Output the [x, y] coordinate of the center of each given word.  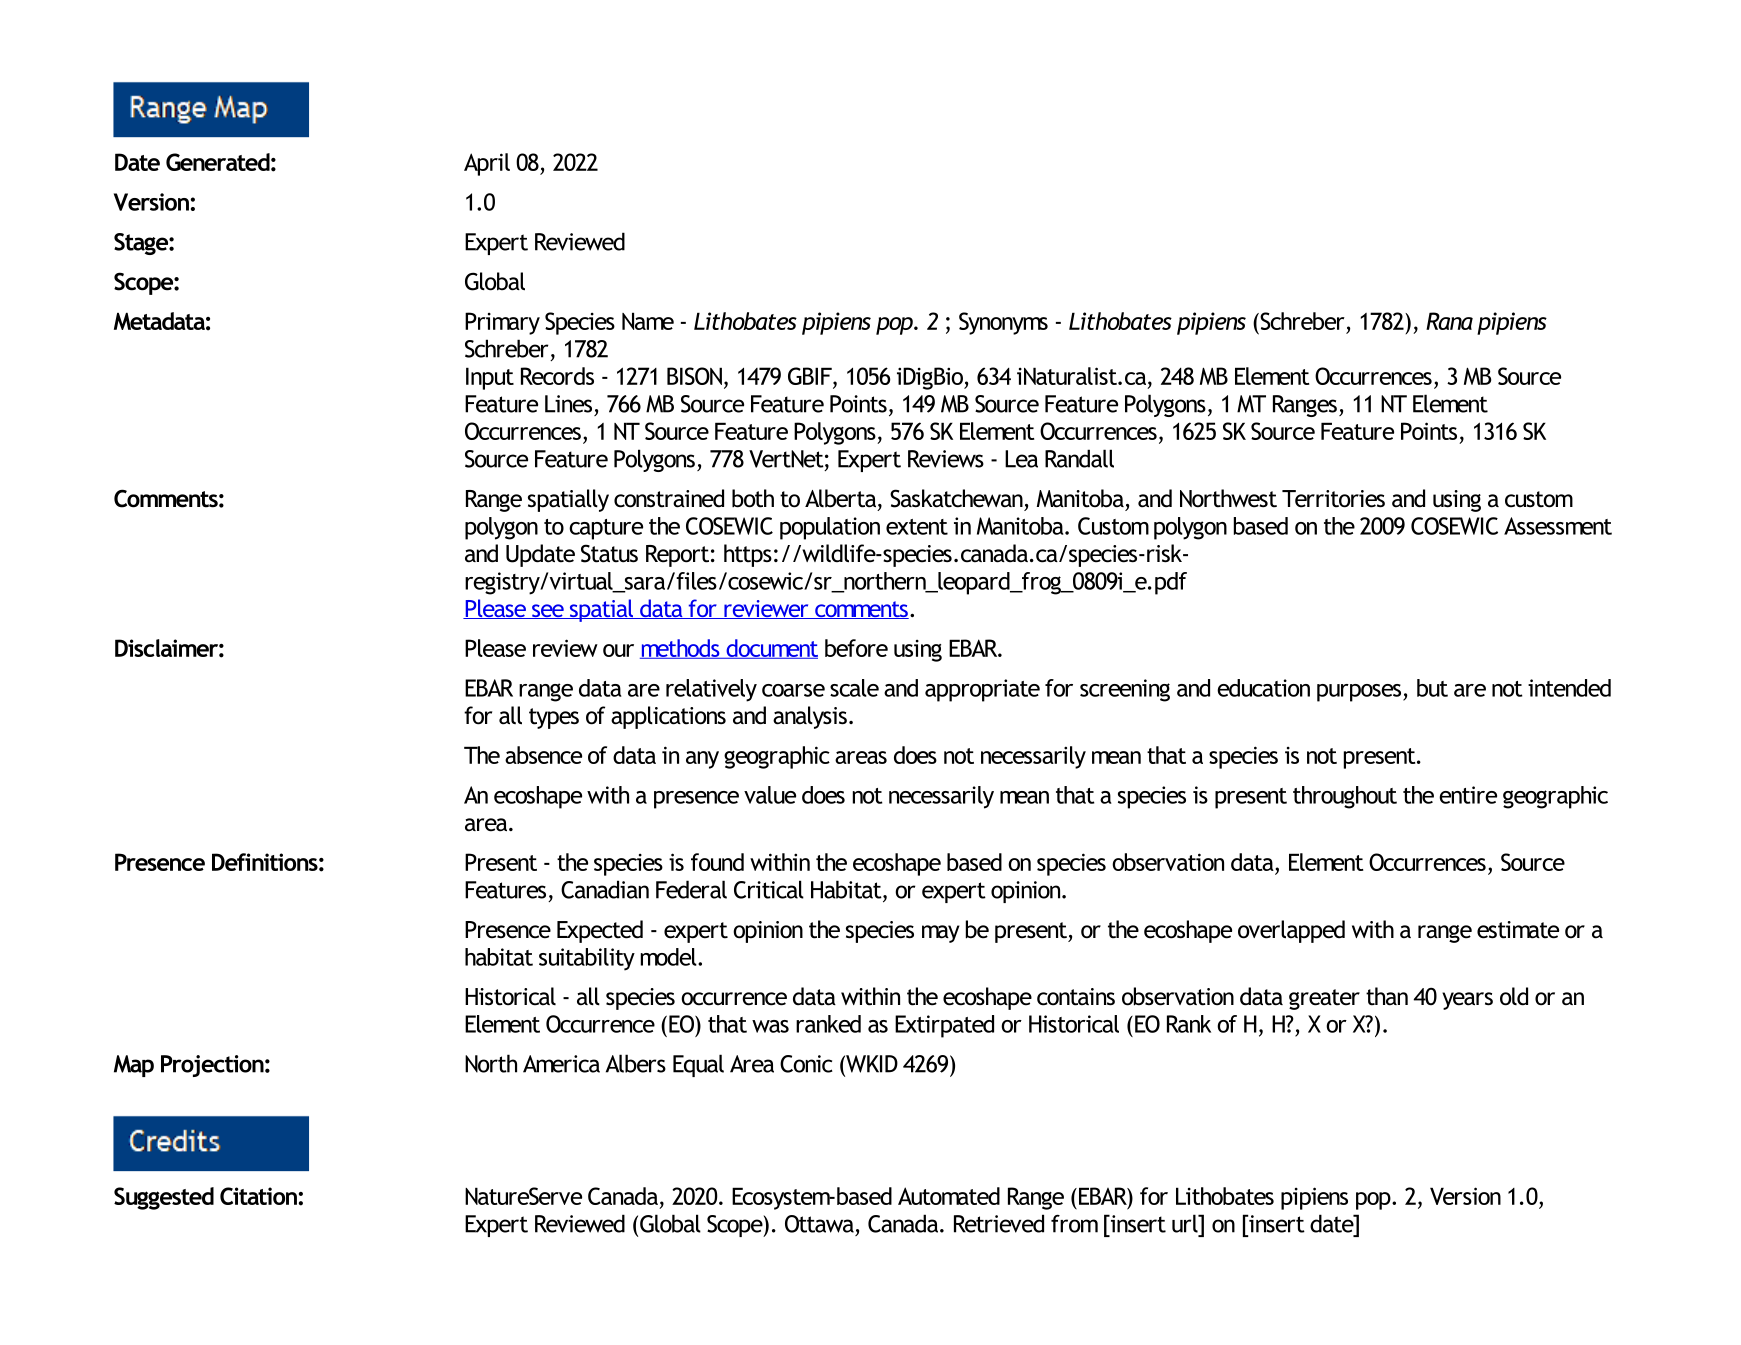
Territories [1333, 499]
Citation [258, 1196]
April [487, 164]
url [1186, 1223]
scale [854, 688]
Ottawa [819, 1224]
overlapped [1291, 931]
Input [490, 378]
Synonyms [1003, 323]
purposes [1359, 693]
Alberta [840, 498]
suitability [587, 959]
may [941, 934]
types [554, 718]
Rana [1449, 321]
